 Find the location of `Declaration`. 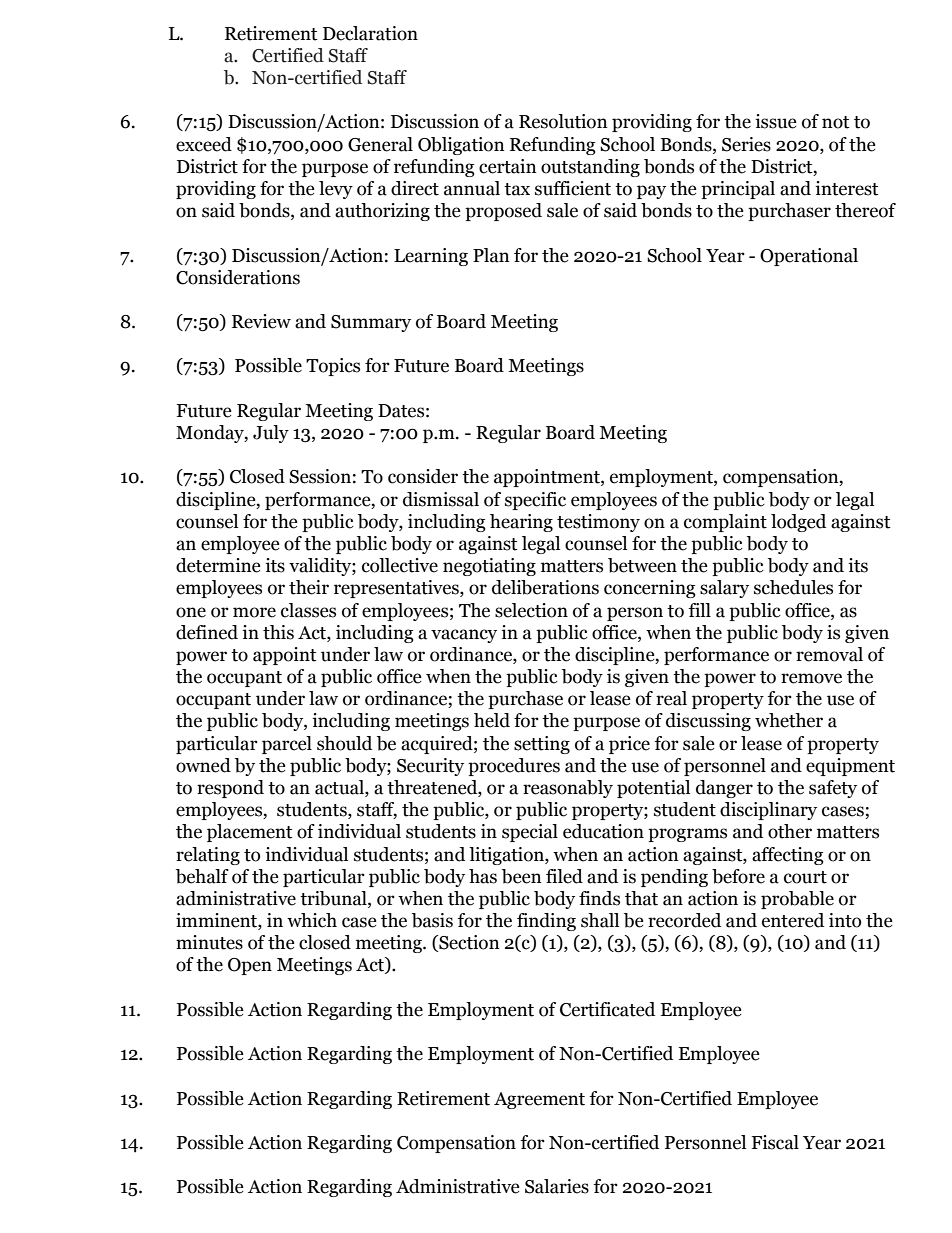

Declaration is located at coordinates (370, 33).
